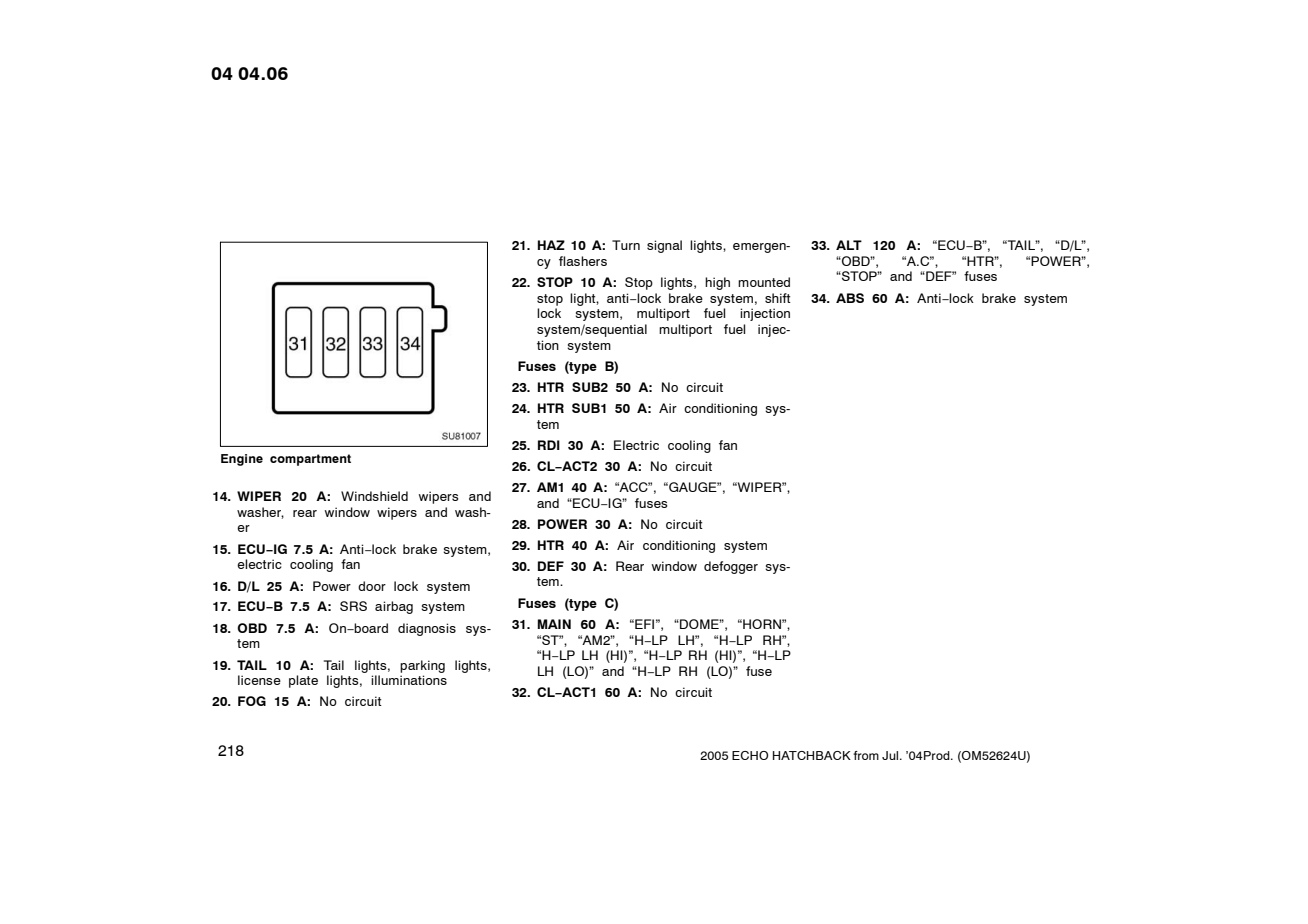  What do you see at coordinates (750, 755) in the screenshot?
I see `ECHO` at bounding box center [750, 755].
